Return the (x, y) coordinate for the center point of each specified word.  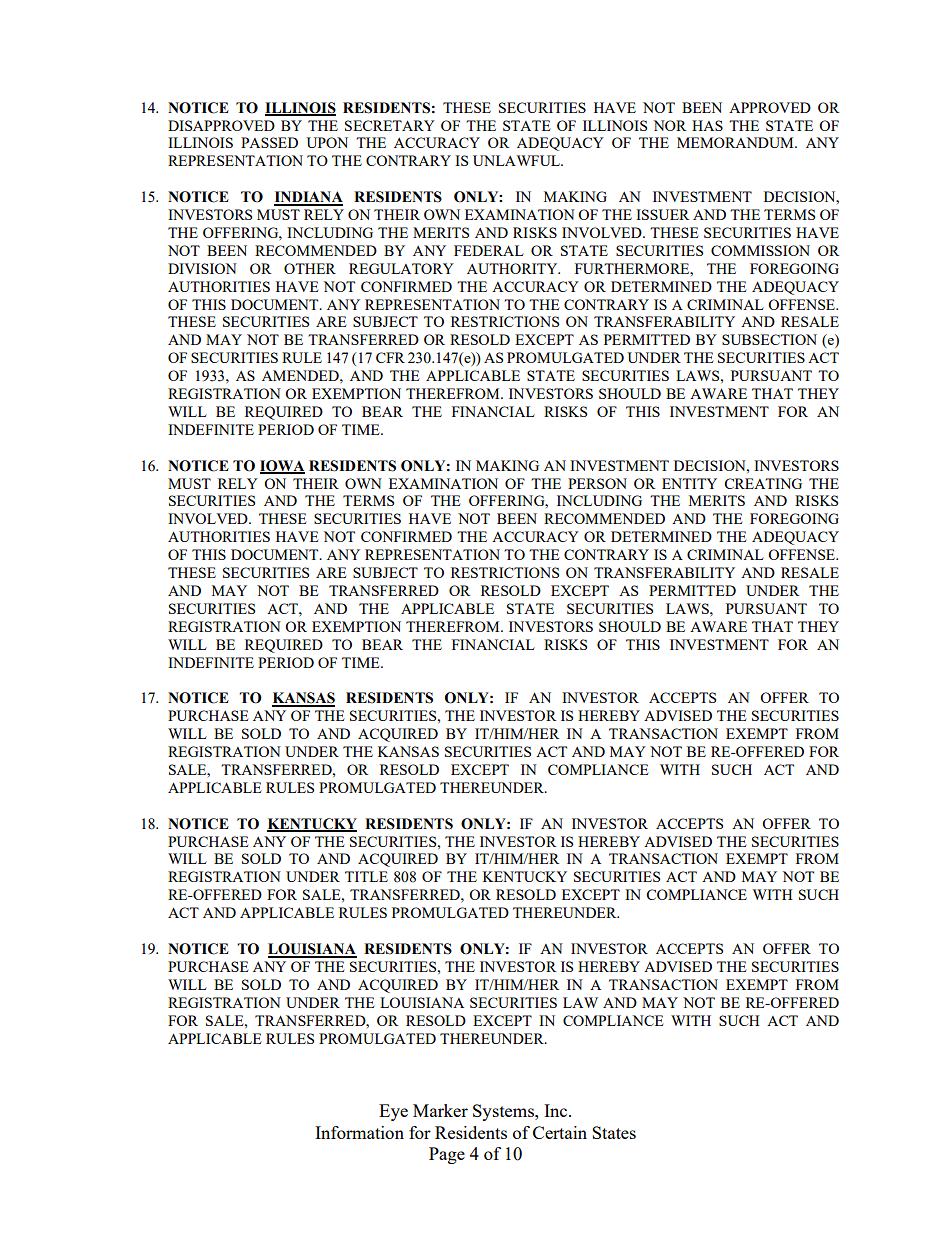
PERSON (597, 483)
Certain (560, 1132)
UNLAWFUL (517, 160)
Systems (504, 1112)
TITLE (366, 876)
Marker (440, 1110)
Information (359, 1132)
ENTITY (689, 483)
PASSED (269, 142)
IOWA (282, 466)
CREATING (763, 483)
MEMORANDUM (736, 142)
